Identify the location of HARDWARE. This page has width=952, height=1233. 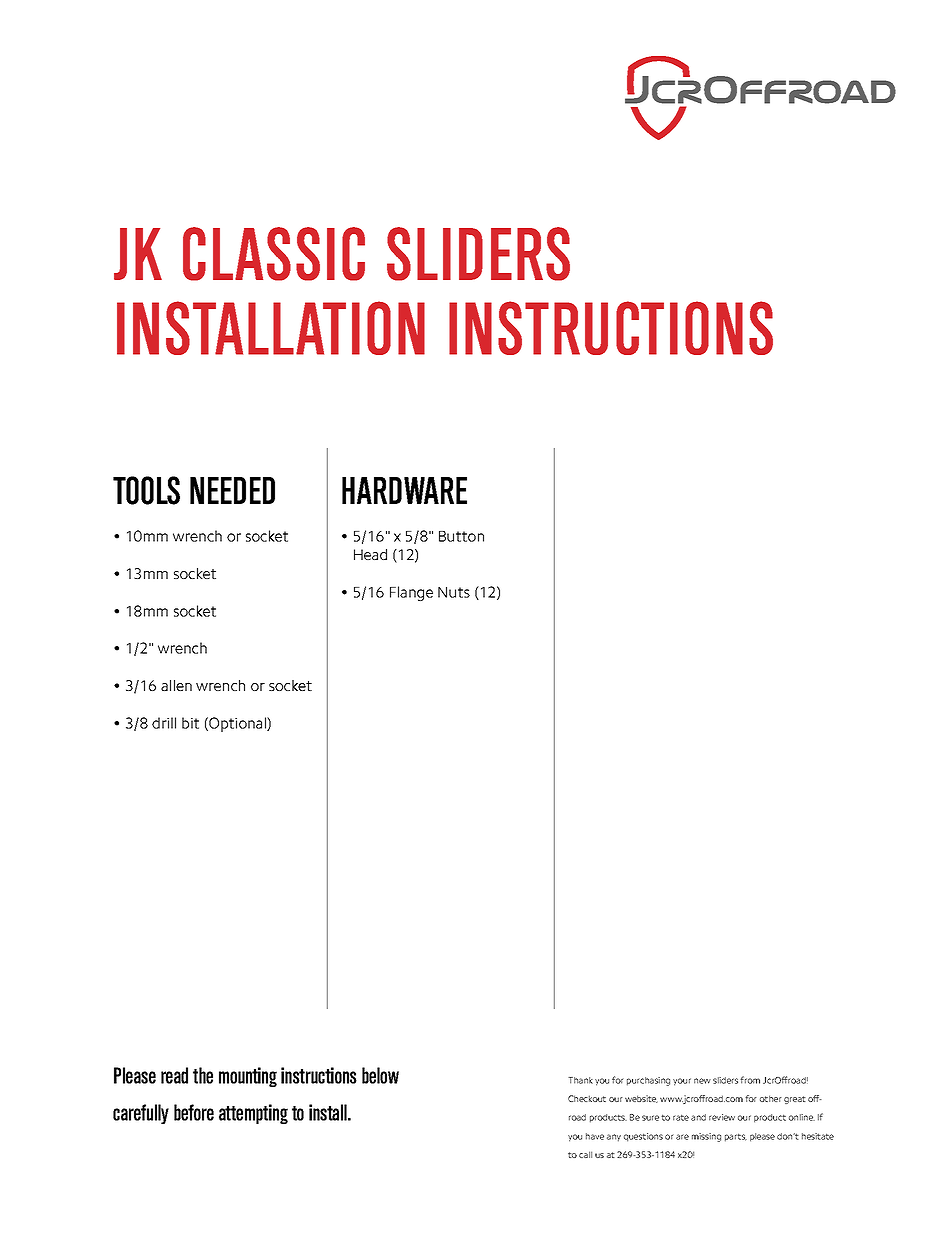
(404, 490).
